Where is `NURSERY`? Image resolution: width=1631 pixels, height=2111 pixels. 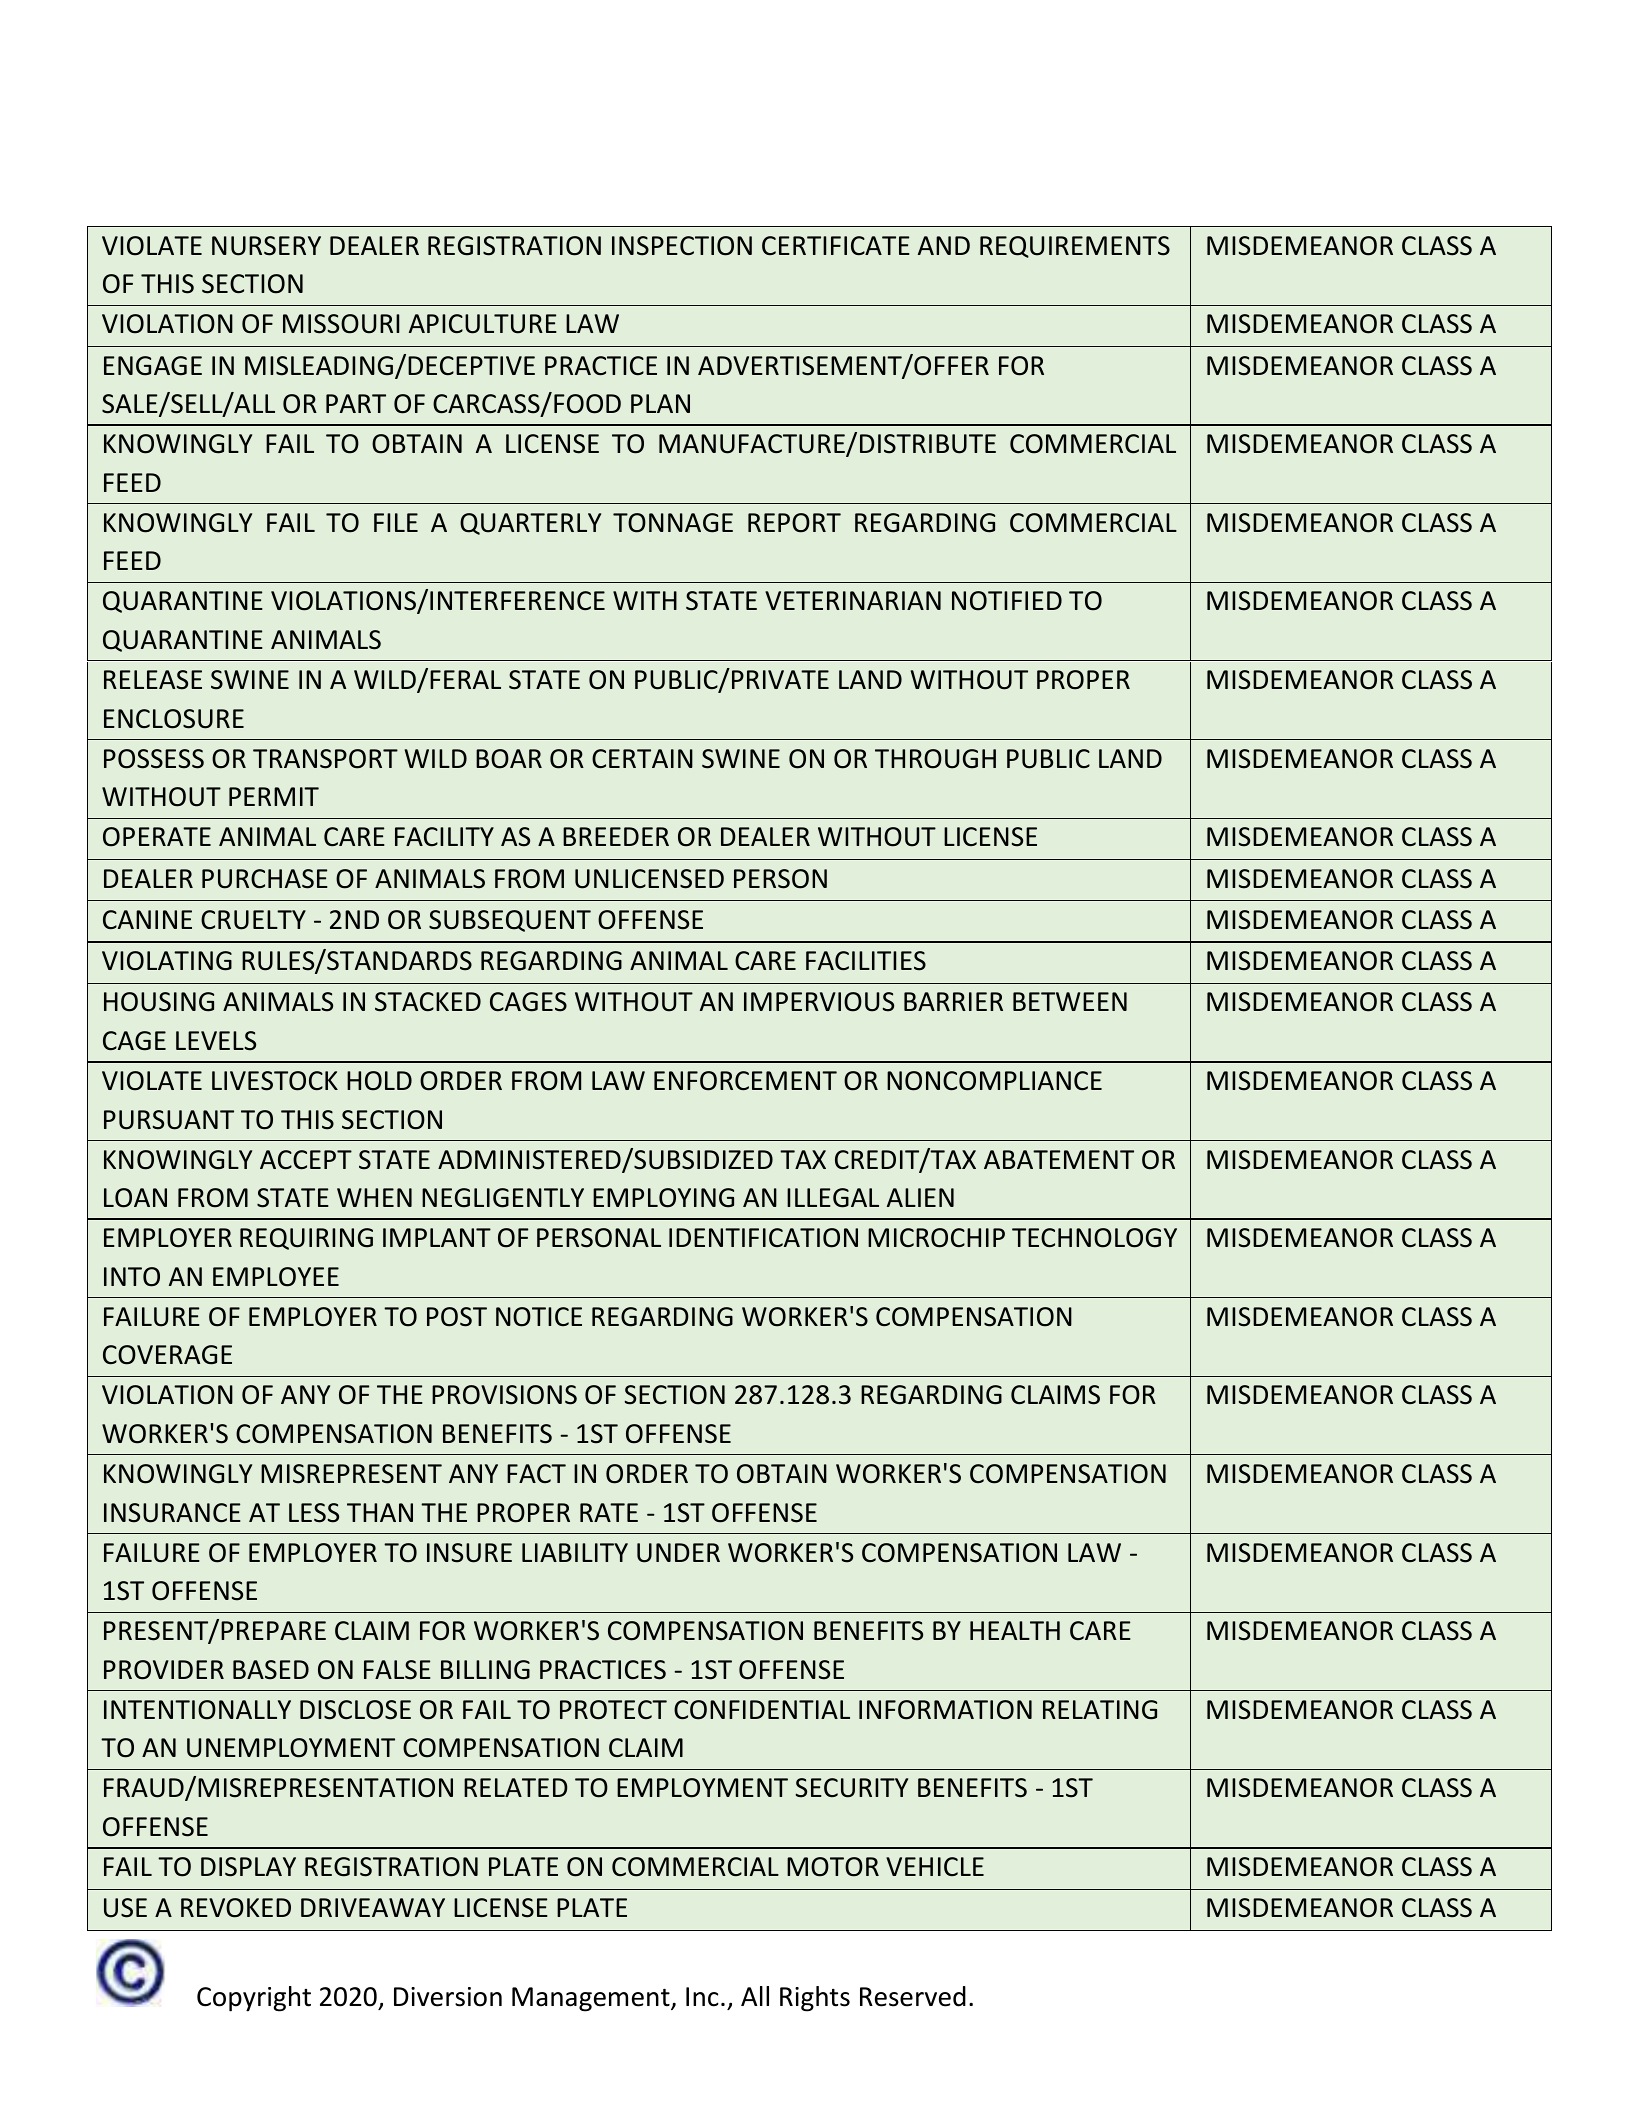
NURSERY is located at coordinates (266, 246).
